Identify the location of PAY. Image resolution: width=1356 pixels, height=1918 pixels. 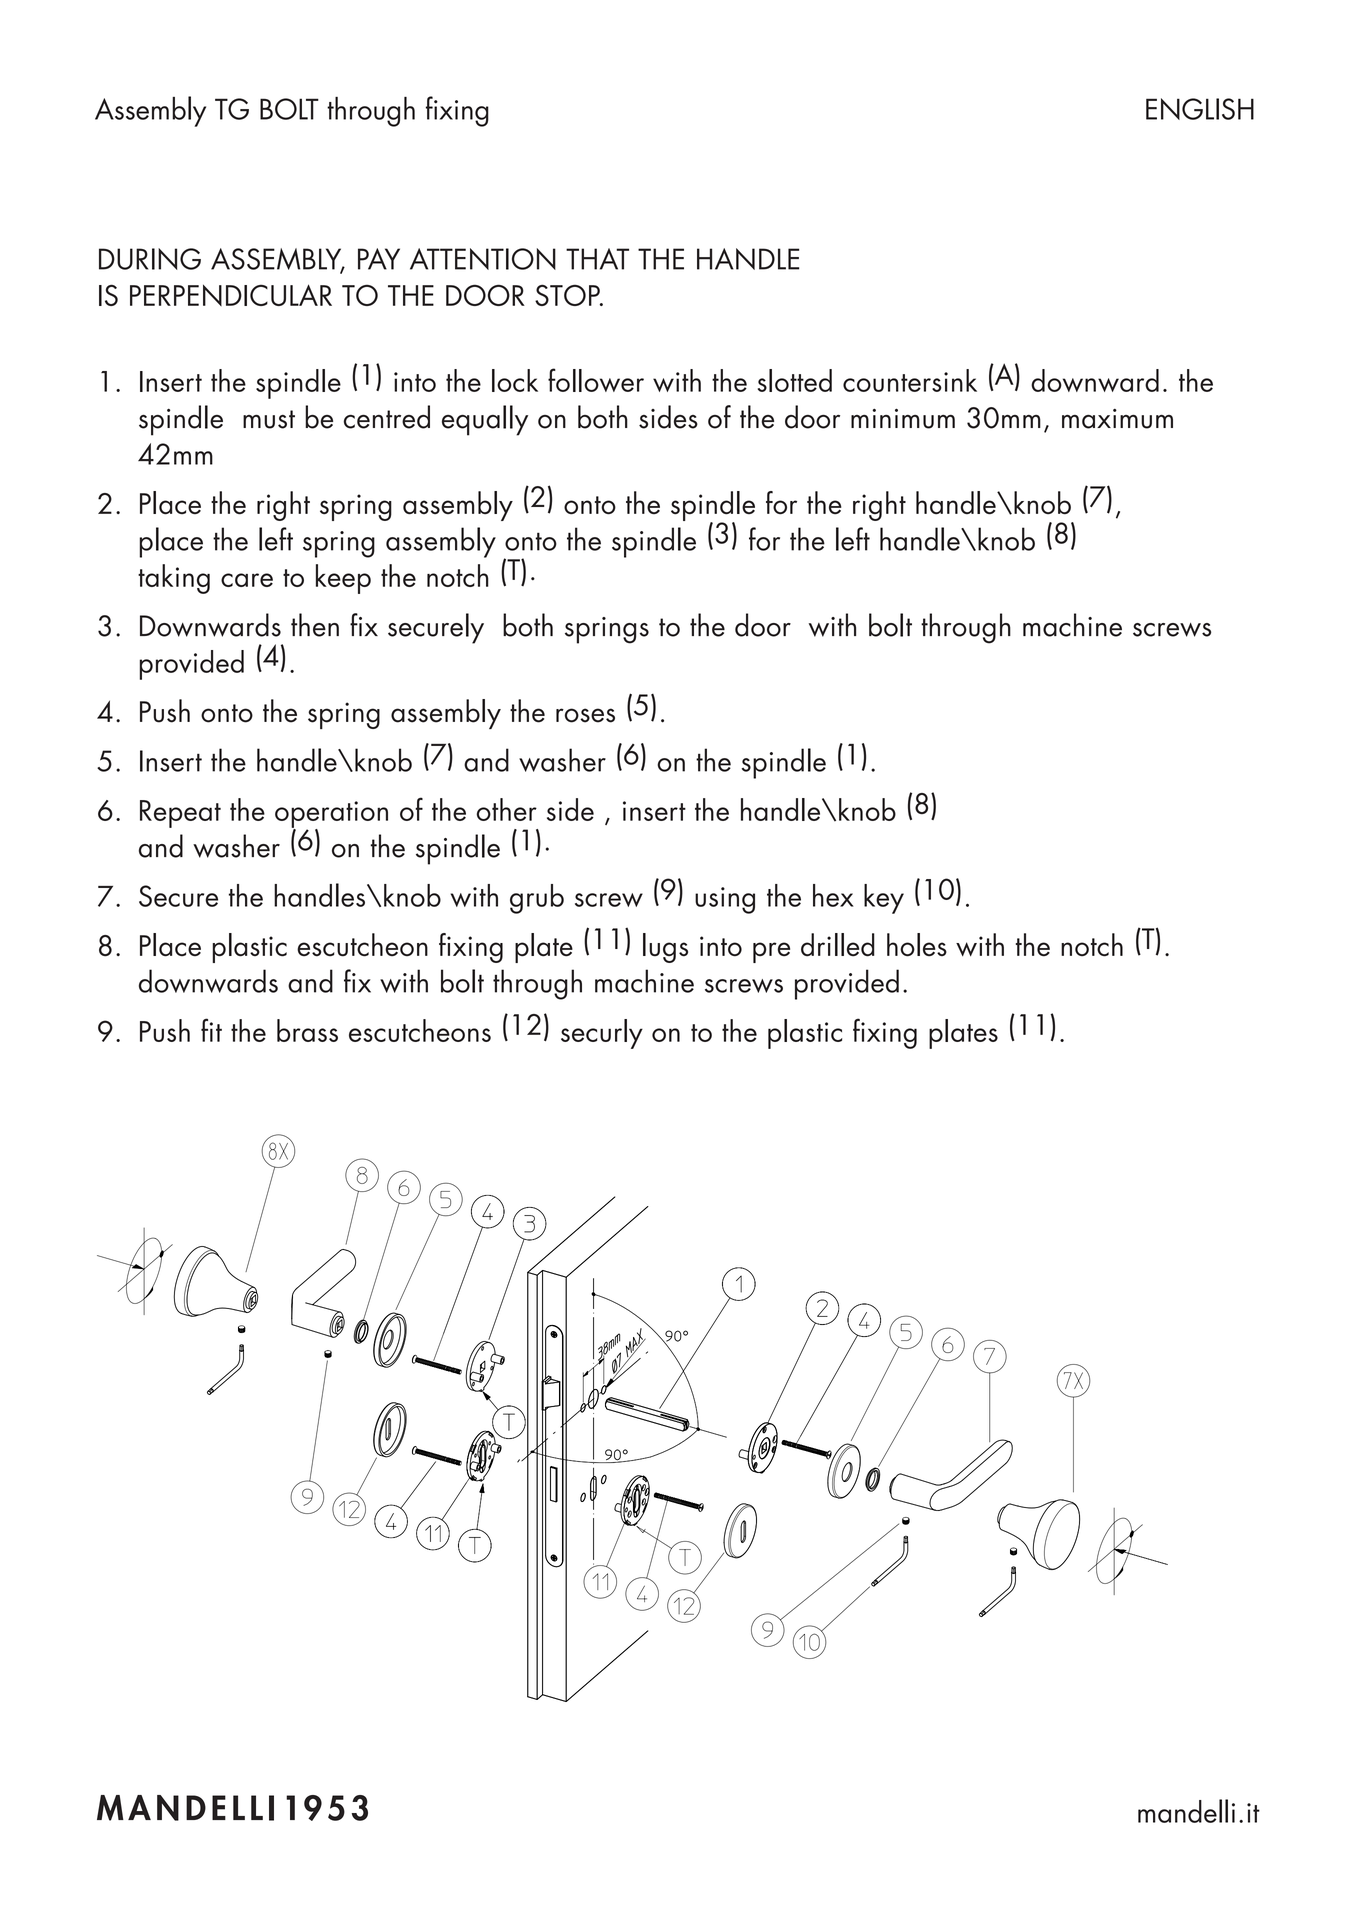
(379, 259).
